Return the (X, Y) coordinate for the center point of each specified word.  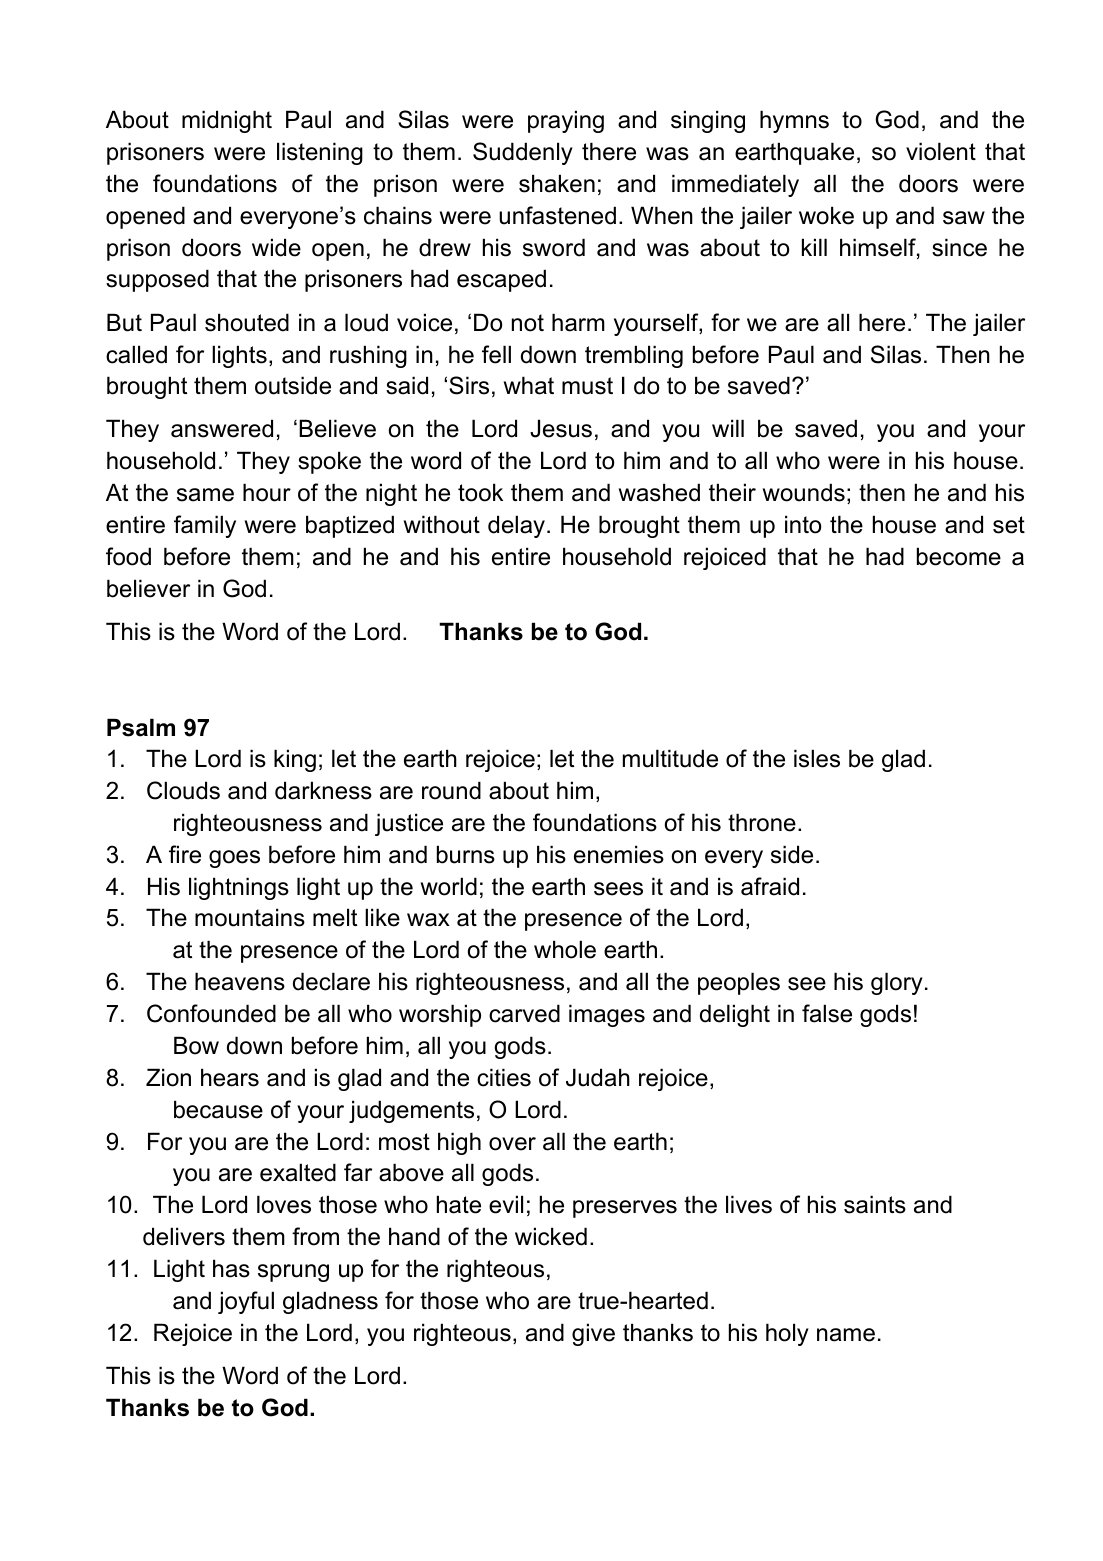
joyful (246, 1302)
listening (320, 153)
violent (941, 151)
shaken (557, 183)
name (846, 1335)
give (593, 1334)
